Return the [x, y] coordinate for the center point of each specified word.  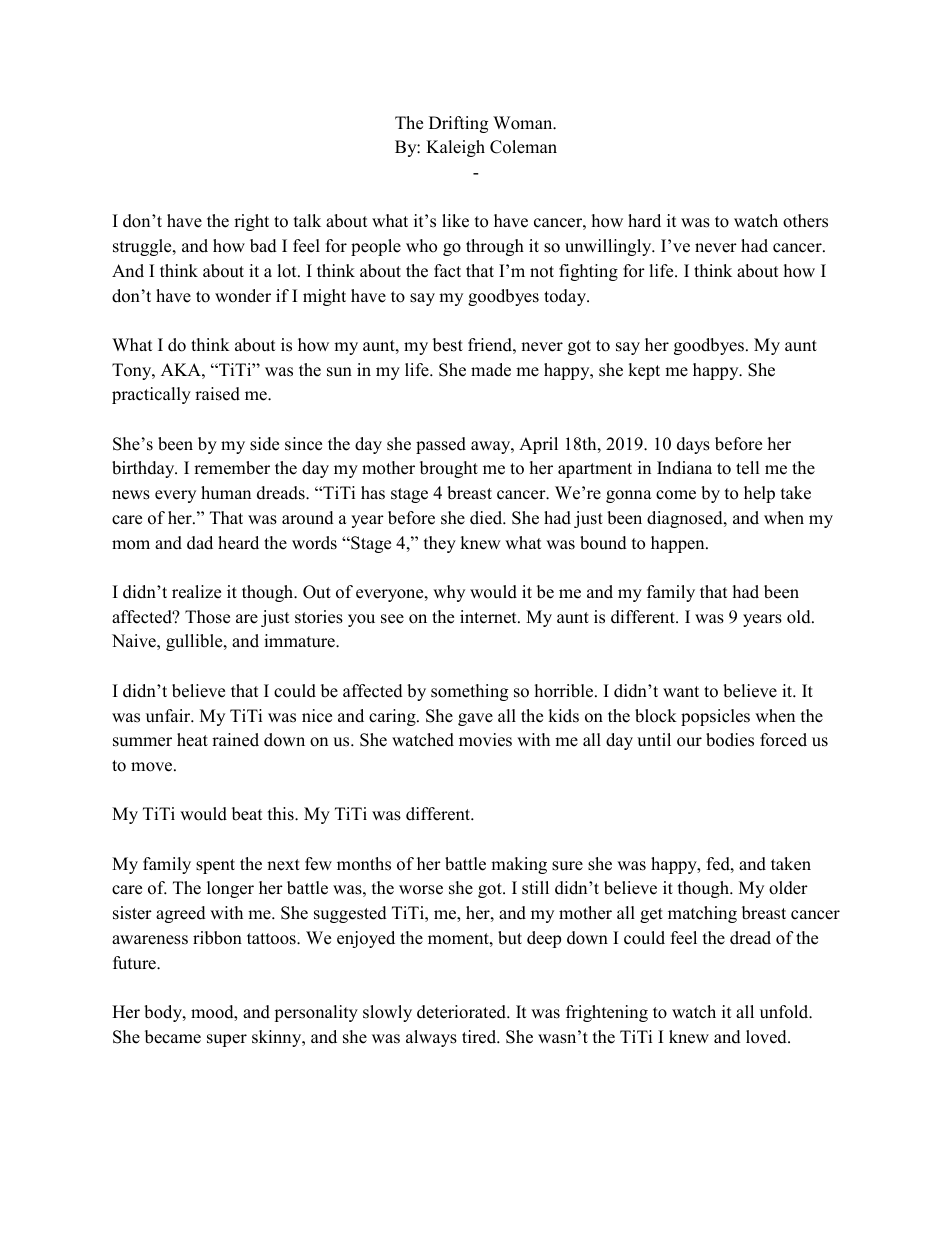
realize [196, 592]
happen [679, 544]
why [449, 593]
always [431, 1038]
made [491, 370]
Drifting [458, 124]
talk [307, 220]
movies [485, 740]
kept [644, 371]
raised [217, 394]
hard [644, 221]
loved [767, 1037]
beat [247, 814]
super [227, 1040]
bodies [730, 740]
